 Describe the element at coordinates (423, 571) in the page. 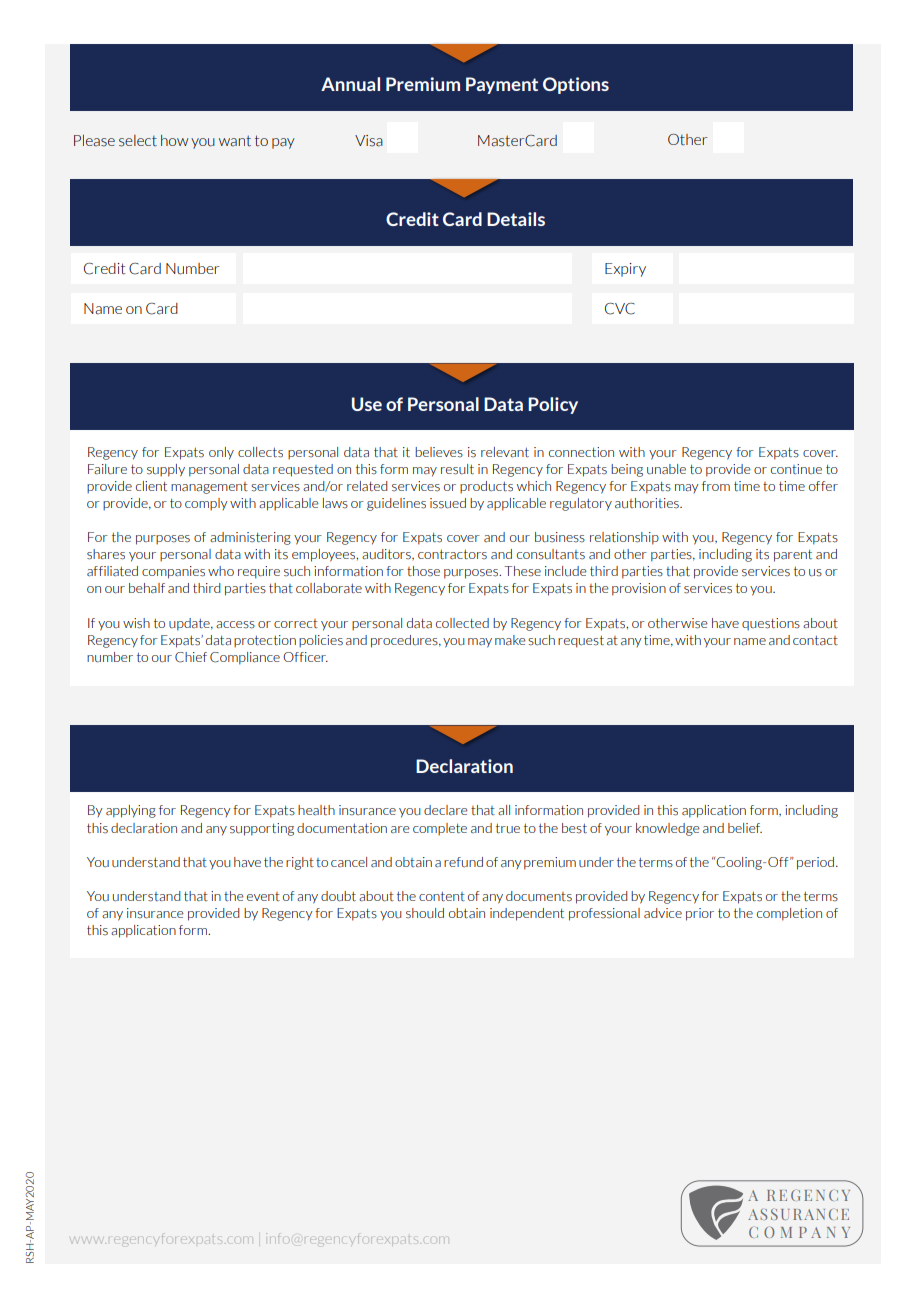

I see `those` at that location.
